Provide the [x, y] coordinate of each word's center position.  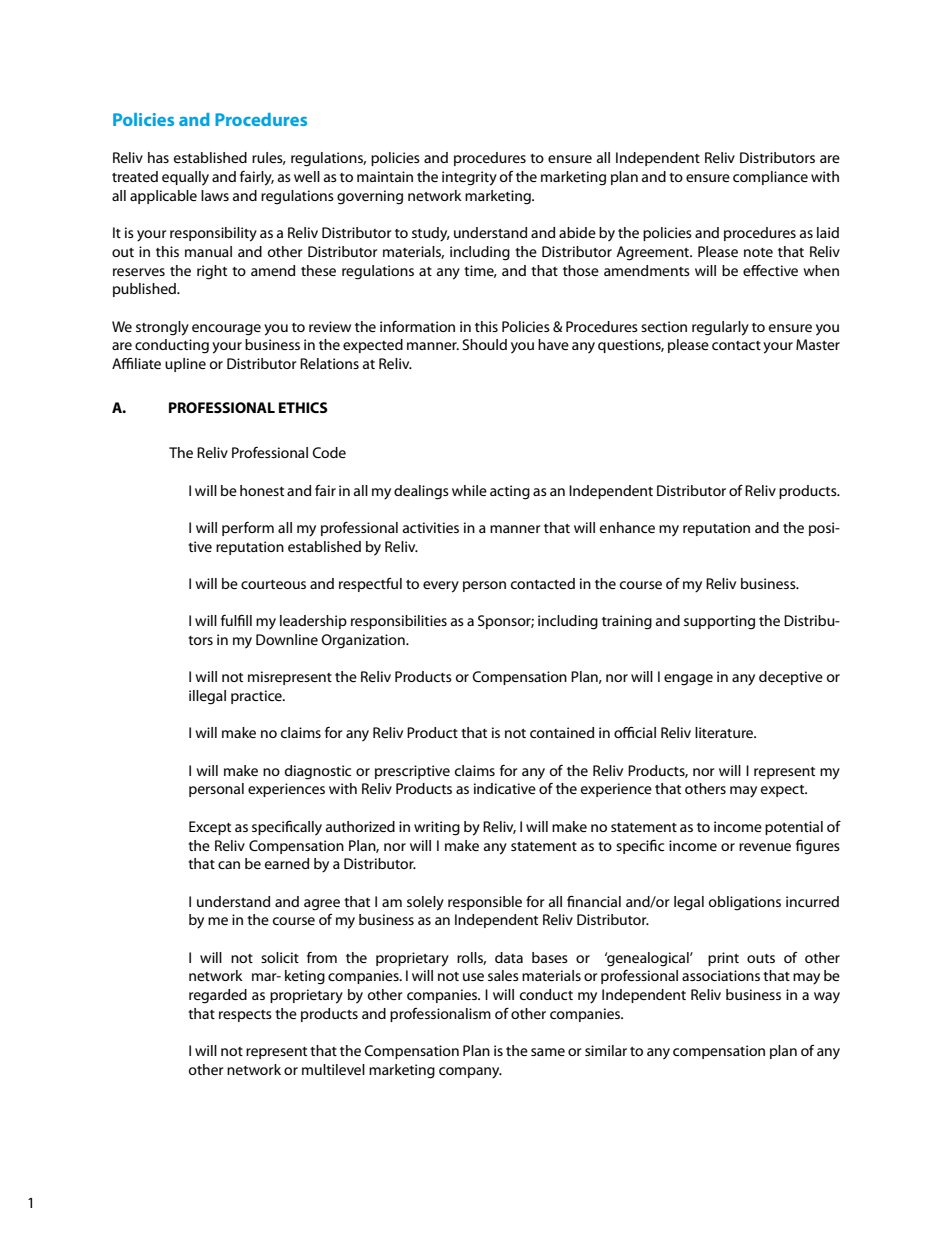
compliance [770, 178]
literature [725, 732]
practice [257, 697]
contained [562, 732]
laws [215, 195]
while [469, 490]
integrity [469, 178]
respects [245, 1016]
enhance [627, 527]
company [470, 1073]
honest [262, 490]
